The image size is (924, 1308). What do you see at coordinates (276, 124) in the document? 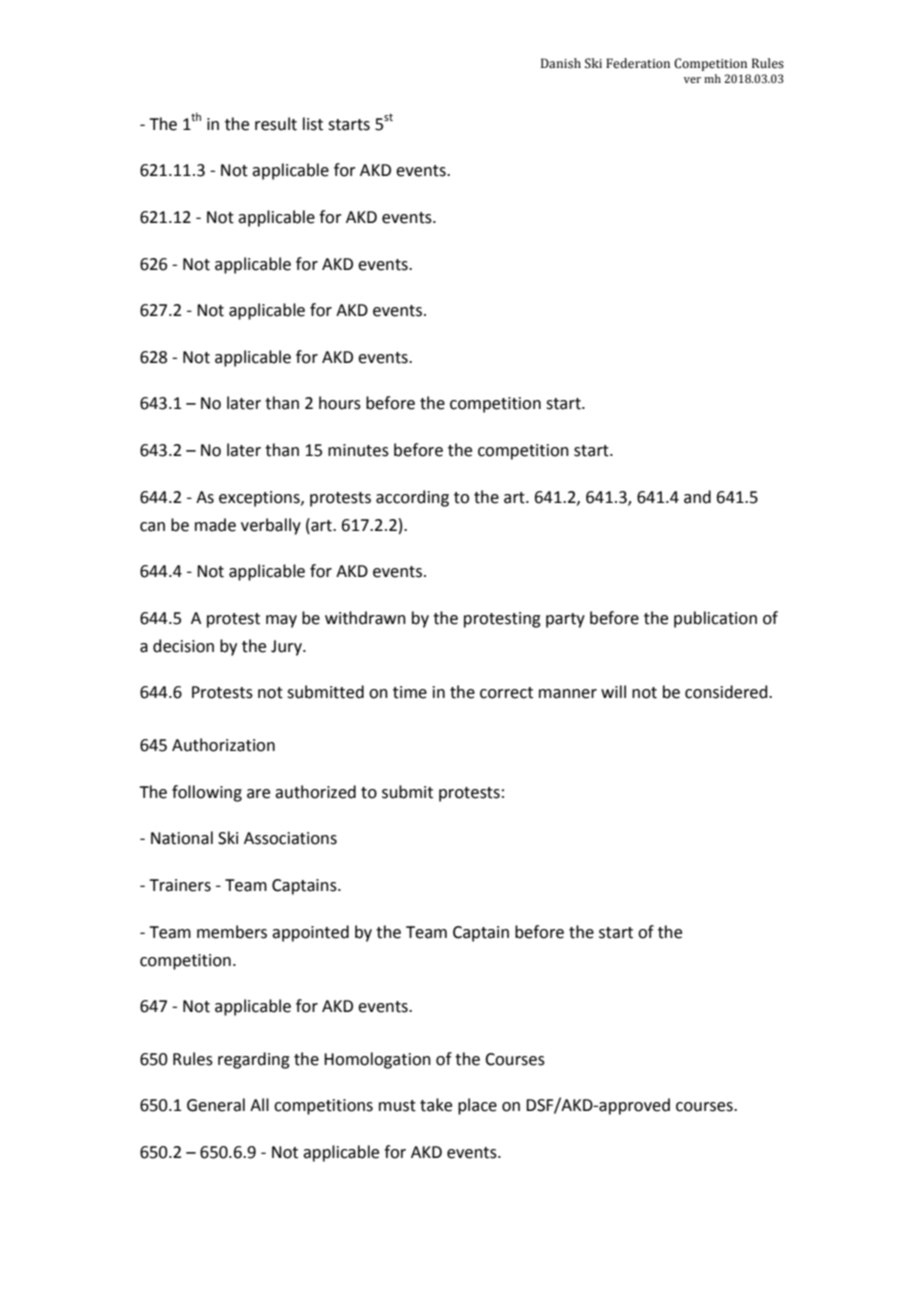
I see `result` at bounding box center [276, 124].
